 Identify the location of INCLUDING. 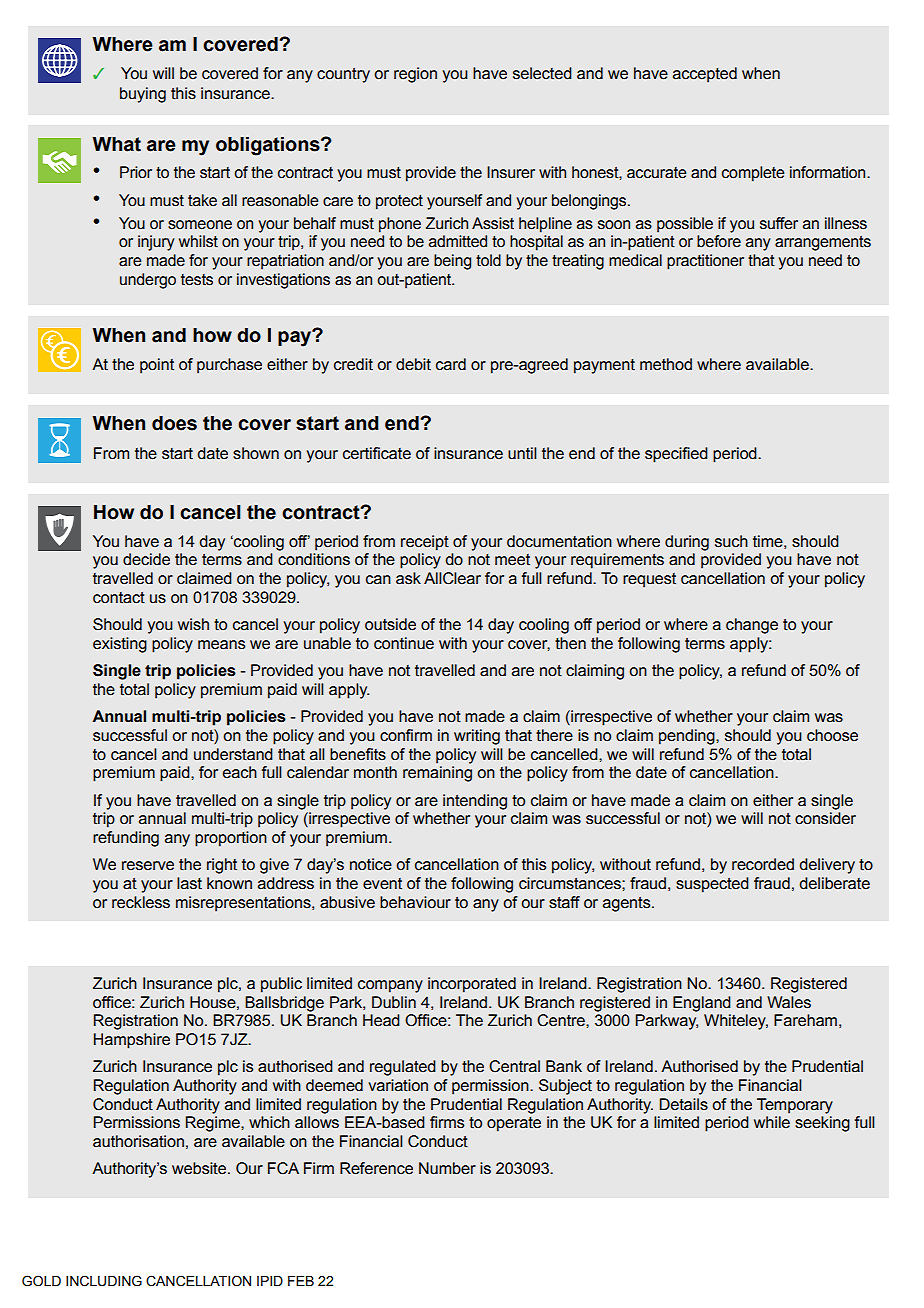
(104, 1281).
